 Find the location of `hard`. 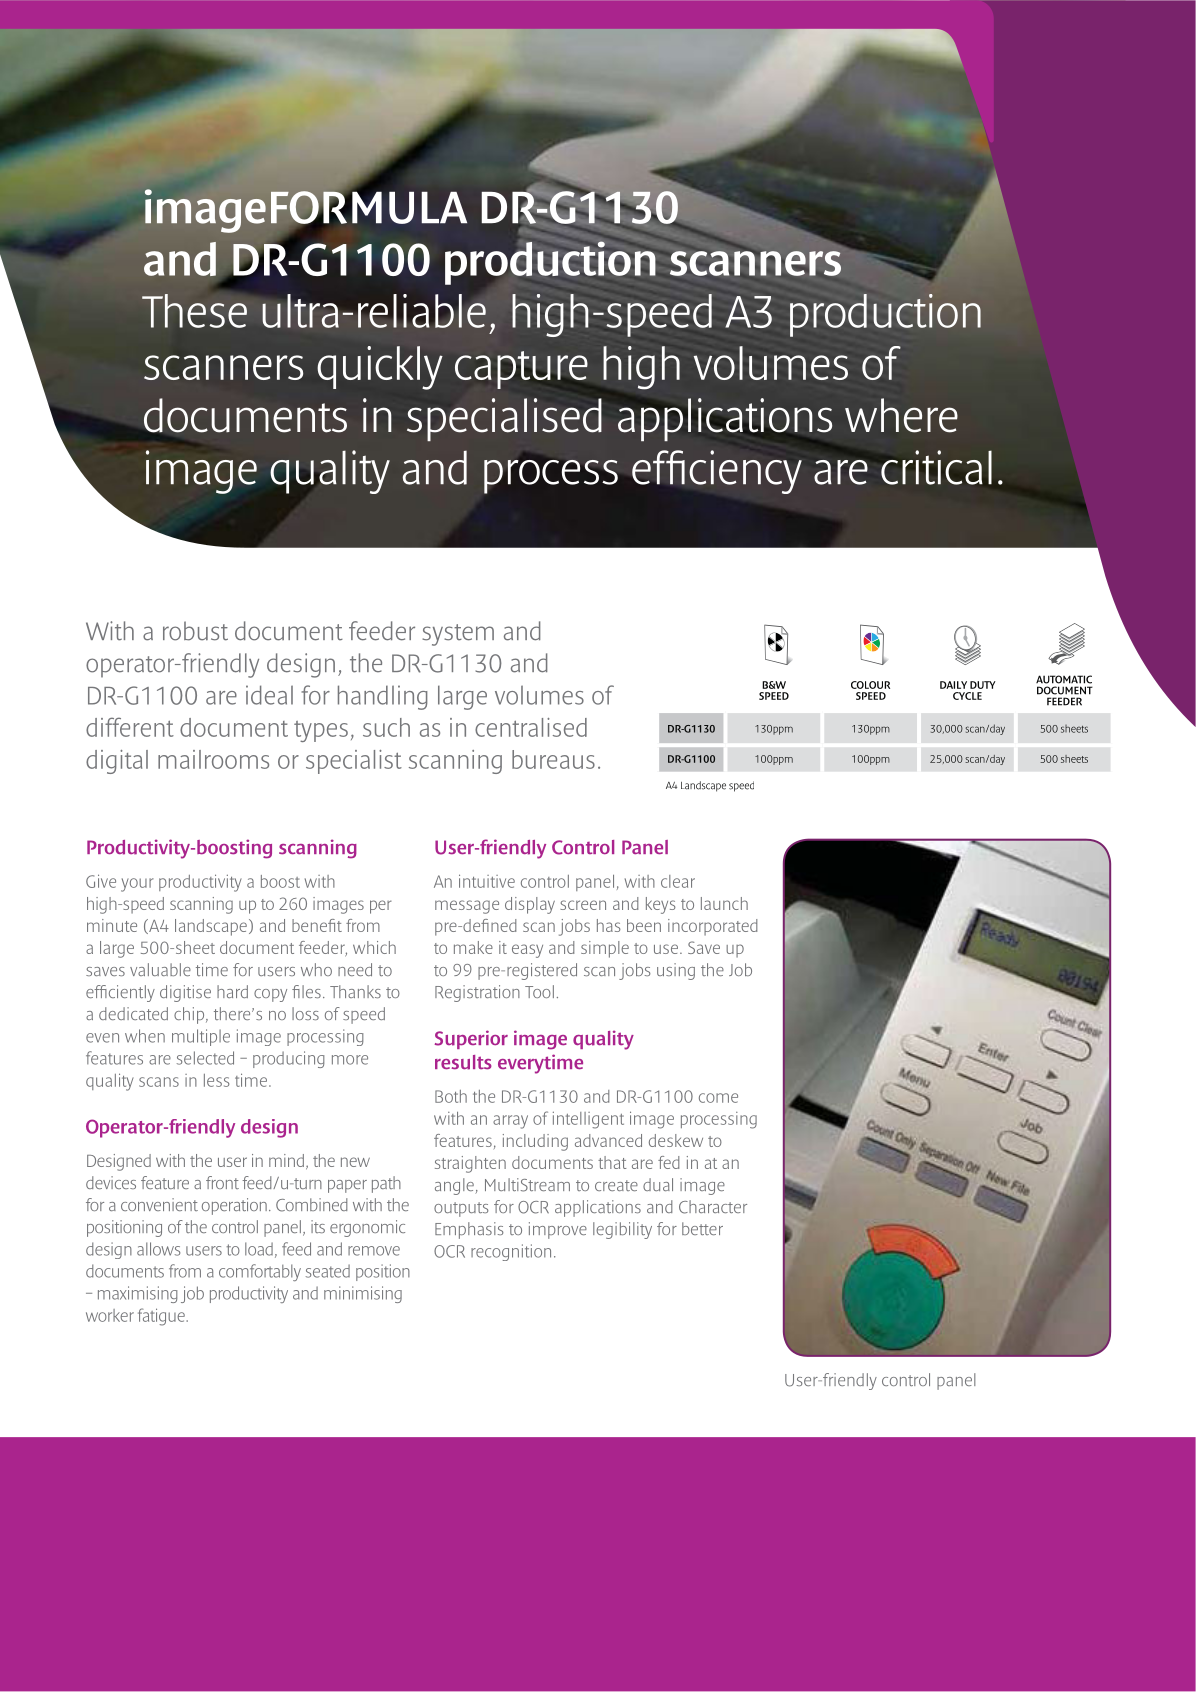

hard is located at coordinates (232, 991).
